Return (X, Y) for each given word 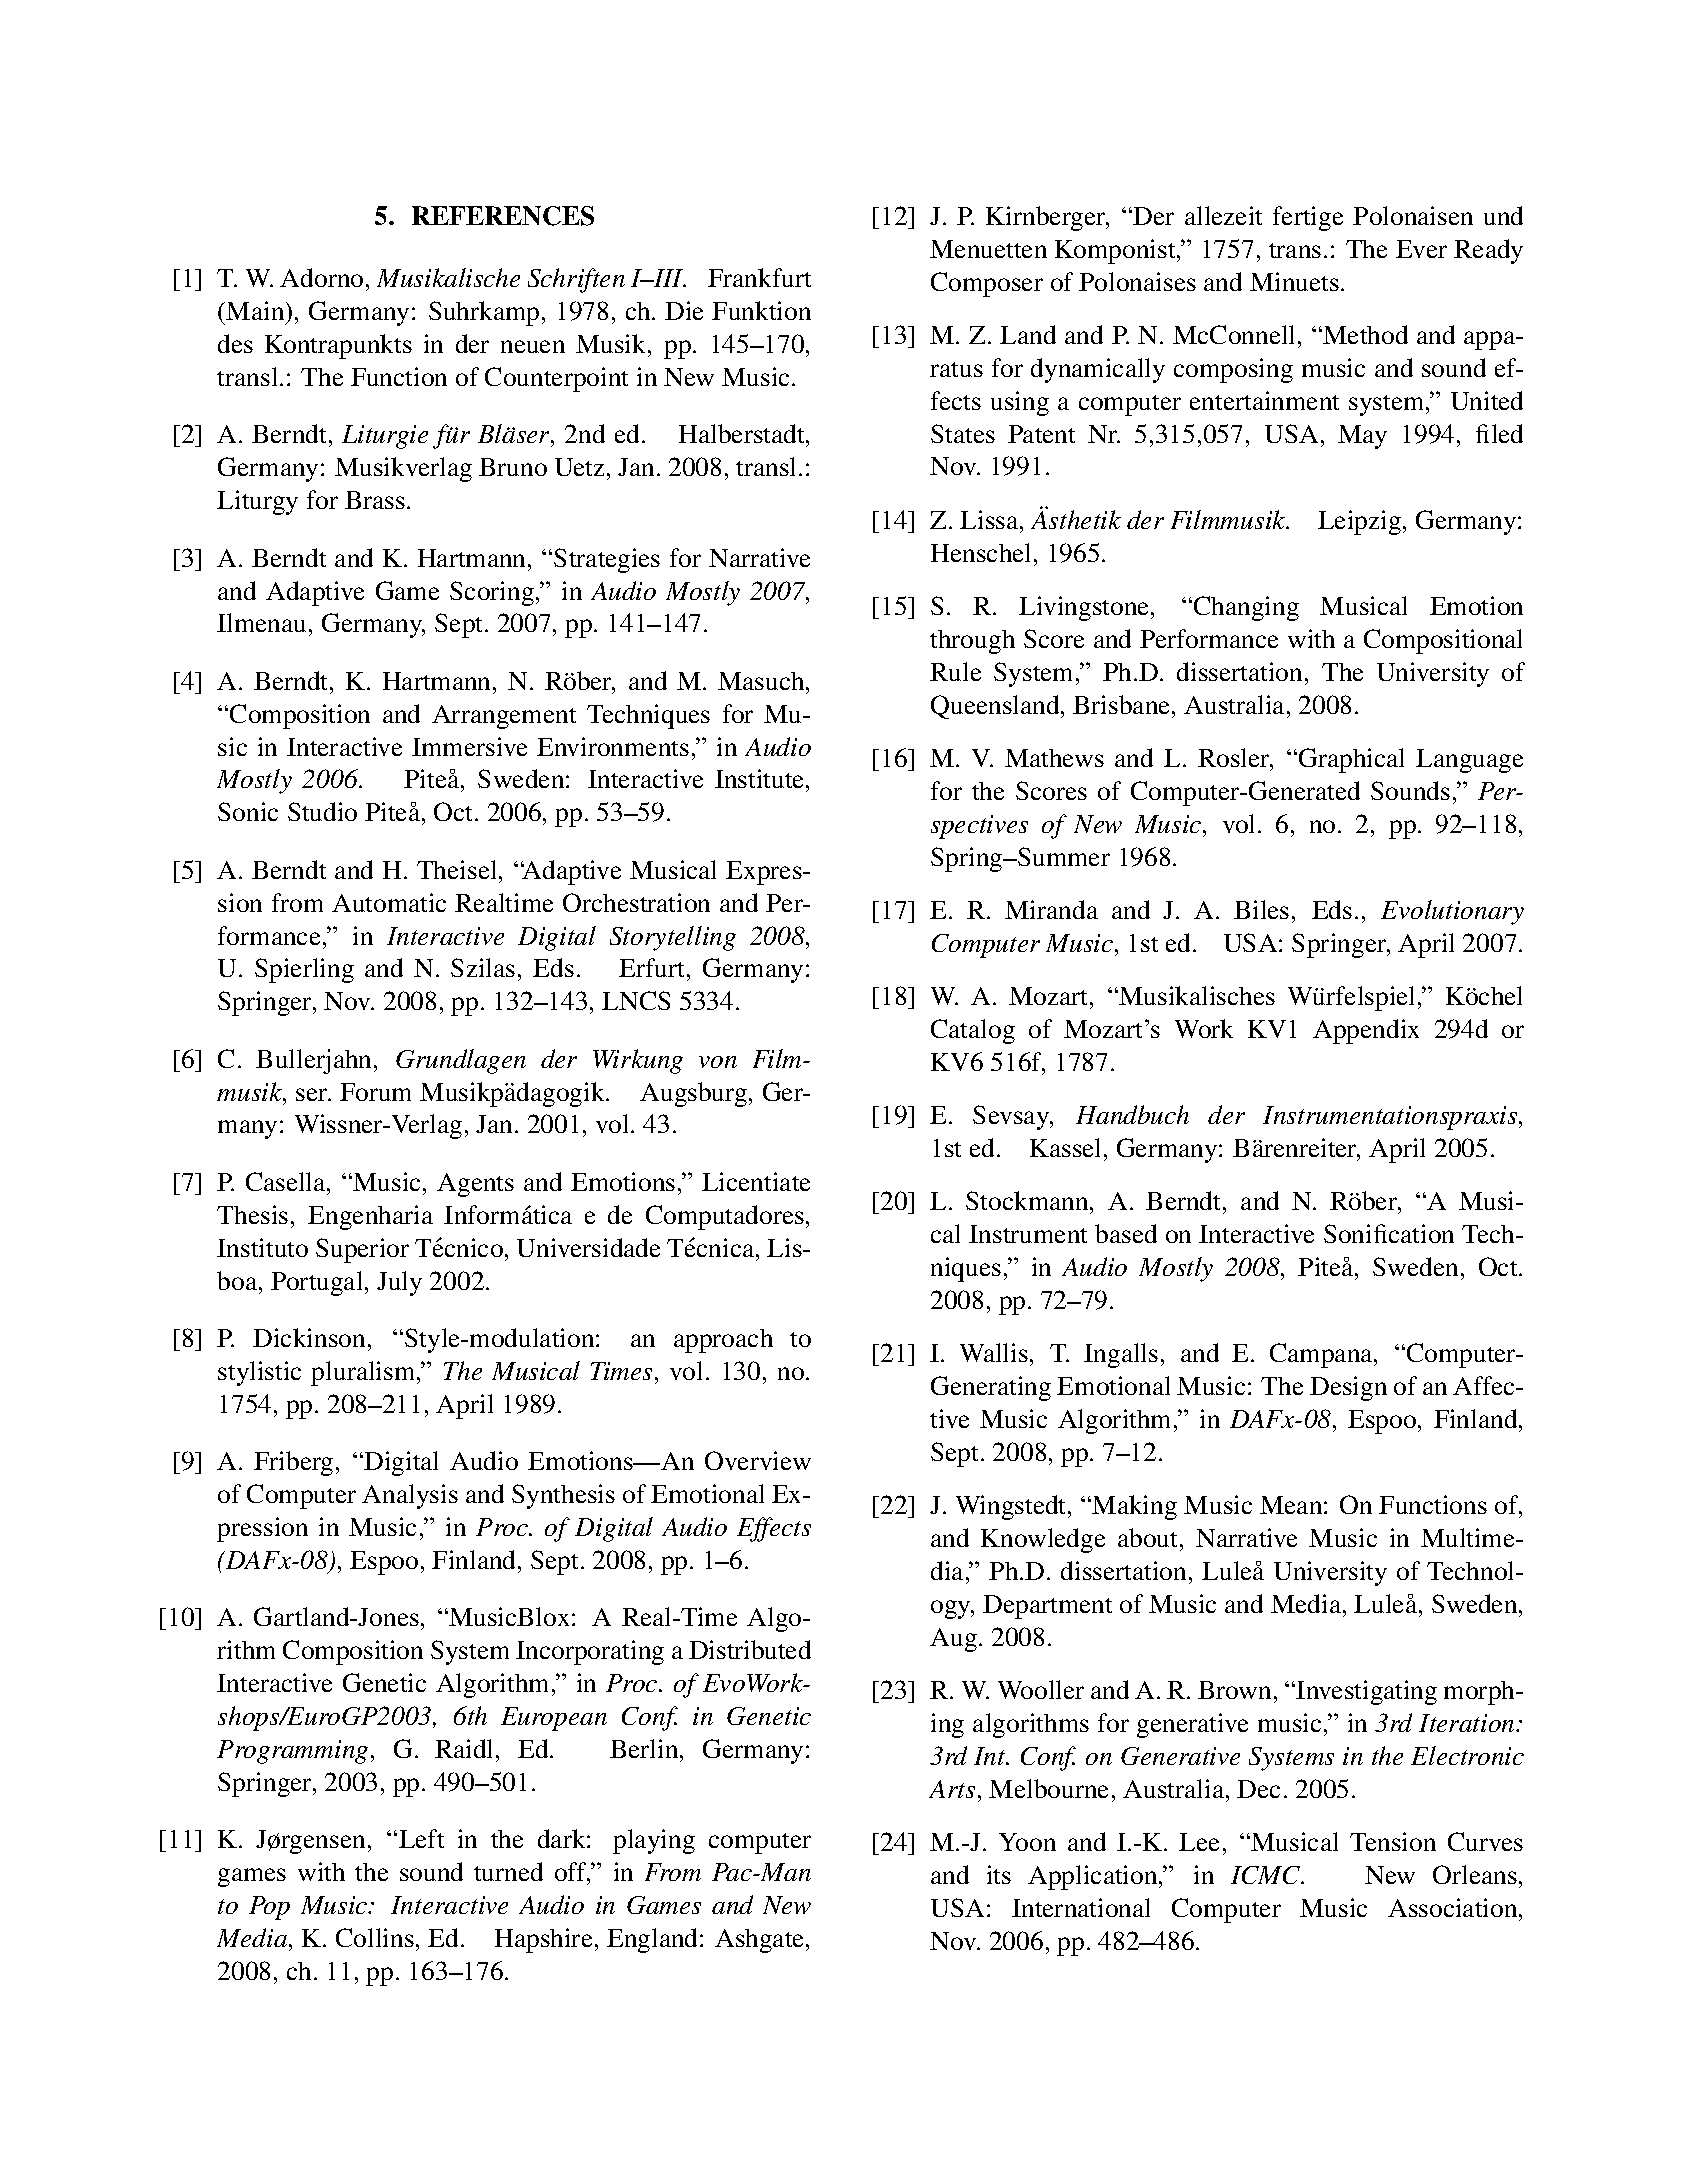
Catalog (973, 1031)
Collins (375, 1937)
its (999, 1874)
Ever (1421, 249)
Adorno (321, 277)
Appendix (1366, 1031)
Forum (375, 1092)
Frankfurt (759, 277)
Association (1454, 1907)
